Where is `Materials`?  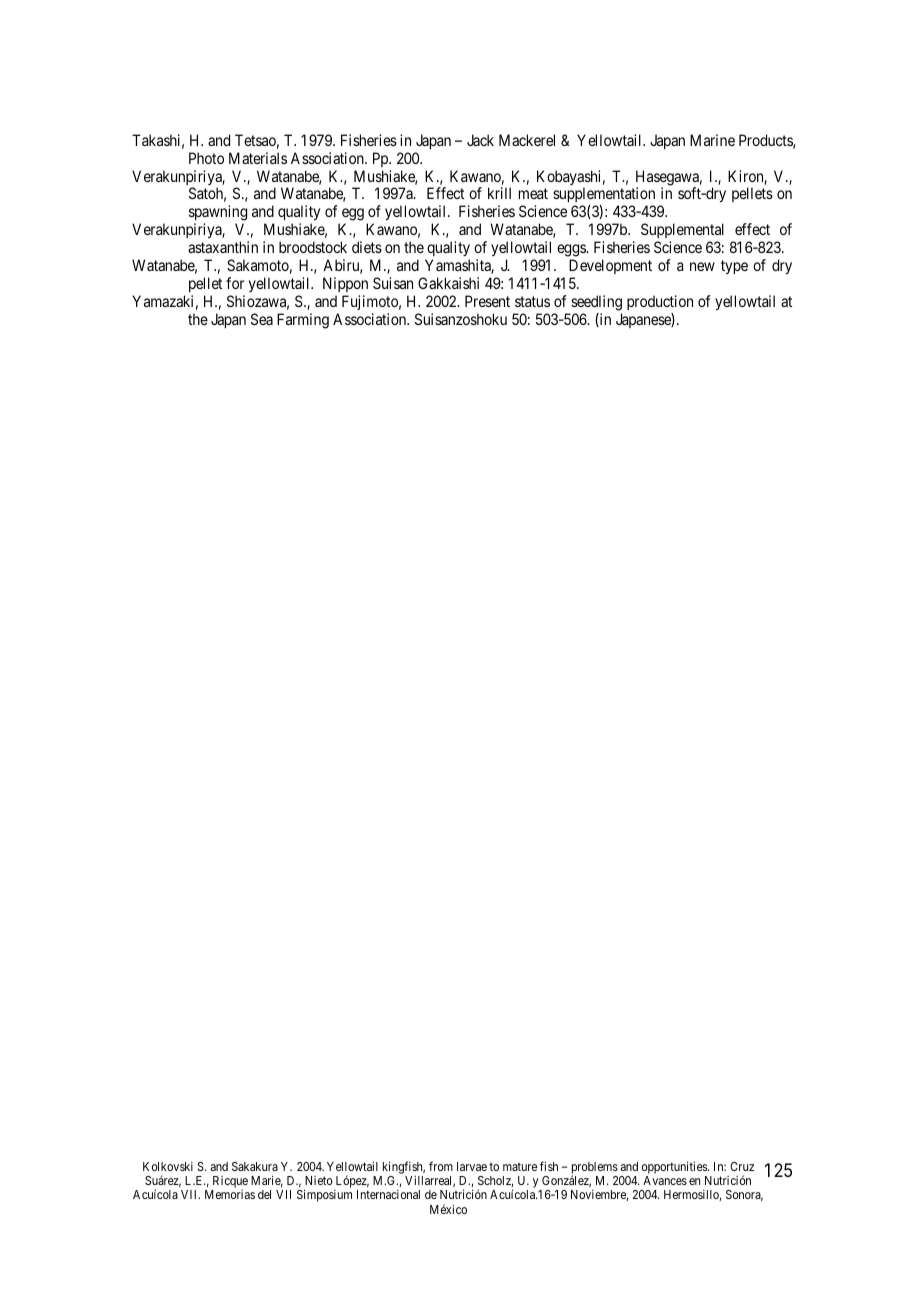 Materials is located at coordinates (258, 158).
